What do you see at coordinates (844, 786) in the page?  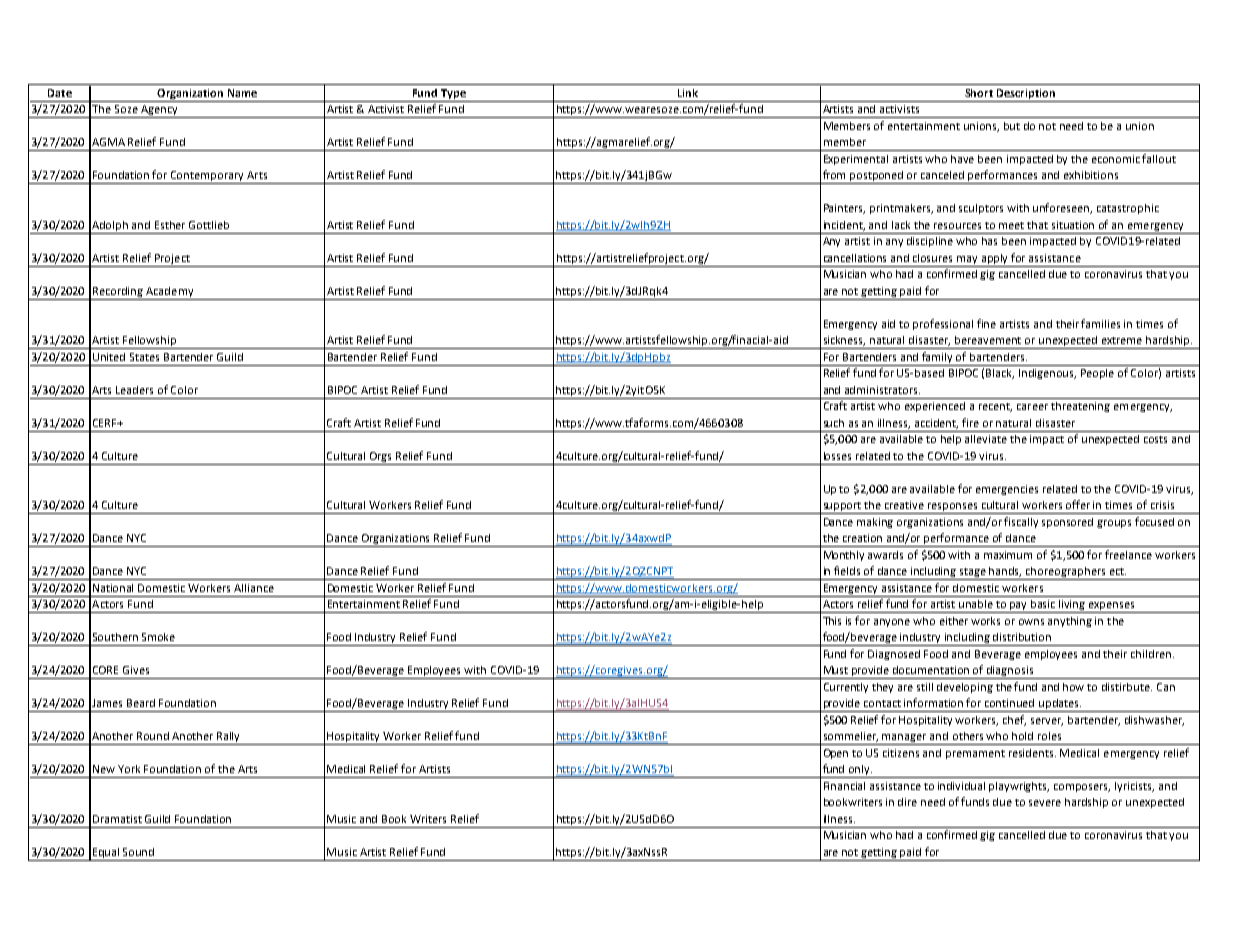 I see `Financial` at bounding box center [844, 786].
